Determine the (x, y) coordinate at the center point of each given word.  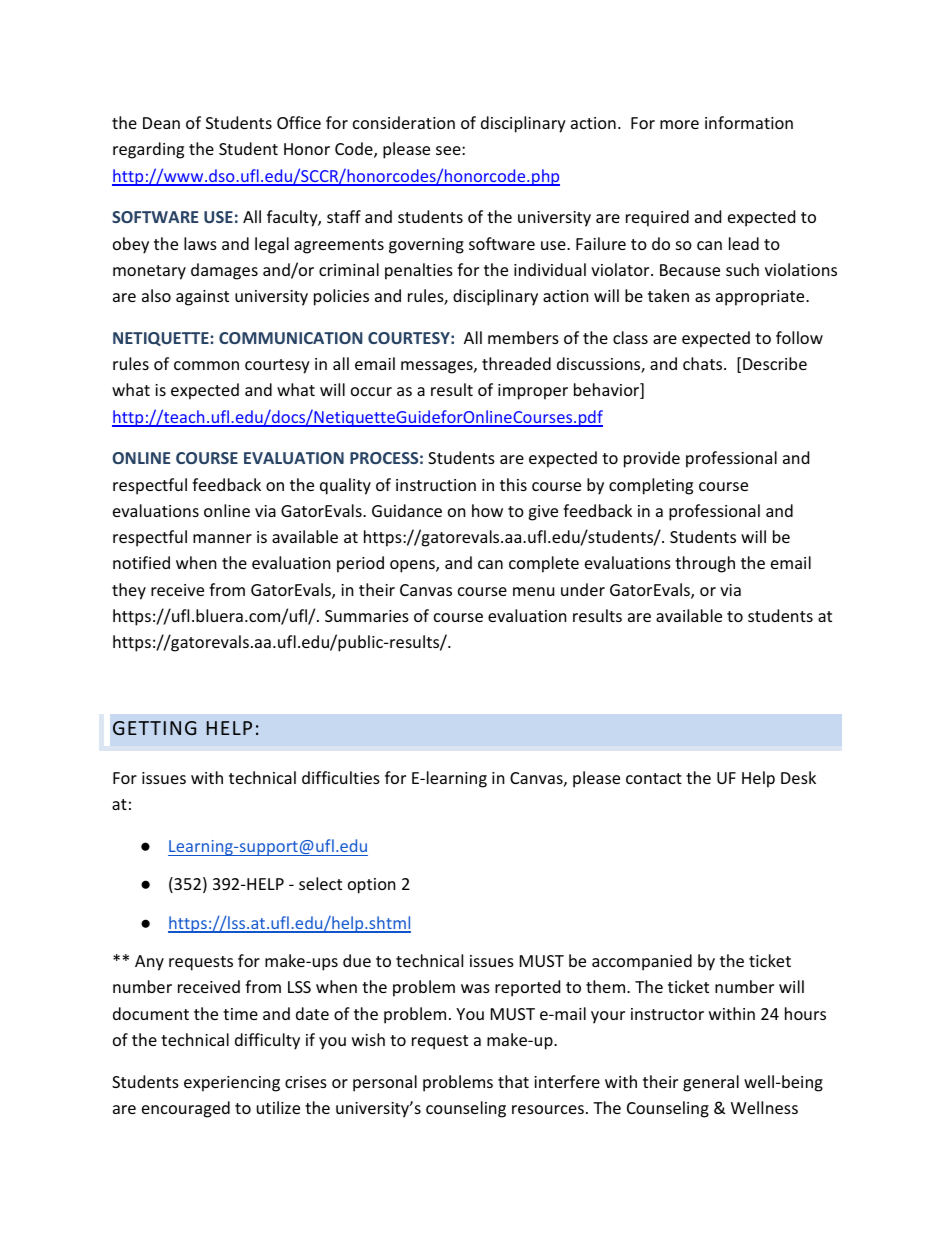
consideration (404, 122)
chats (704, 363)
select (320, 883)
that (513, 1081)
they (129, 591)
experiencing (232, 1084)
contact (654, 778)
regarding (148, 150)
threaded (516, 363)
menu (533, 591)
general (711, 1083)
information (749, 122)
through (705, 564)
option (372, 886)
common (206, 365)
